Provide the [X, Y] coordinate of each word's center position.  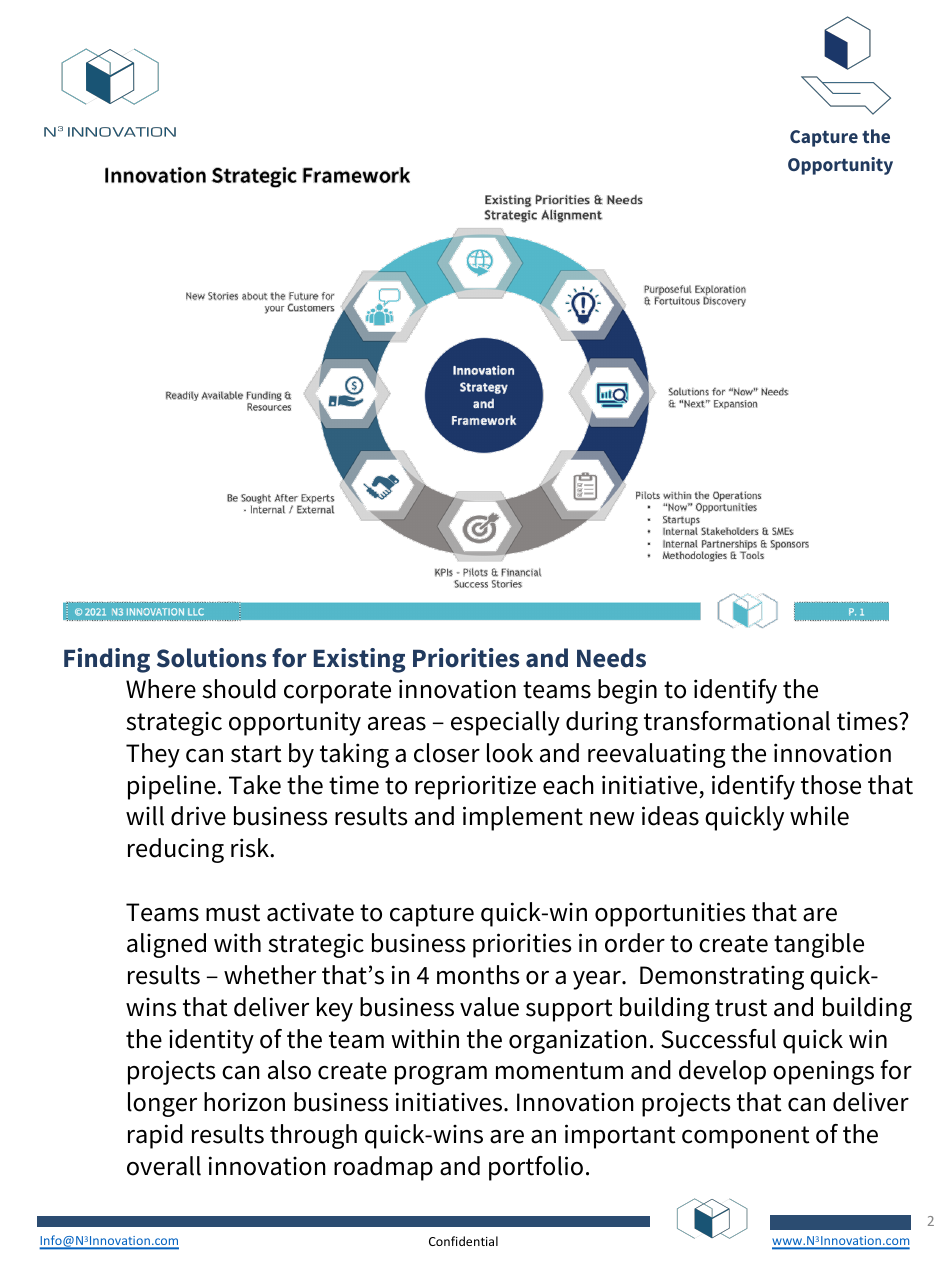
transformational [737, 721]
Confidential [463, 1241]
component [746, 1137]
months [478, 975]
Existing [359, 660]
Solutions [211, 658]
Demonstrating [722, 978]
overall [164, 1166]
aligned [166, 945]
